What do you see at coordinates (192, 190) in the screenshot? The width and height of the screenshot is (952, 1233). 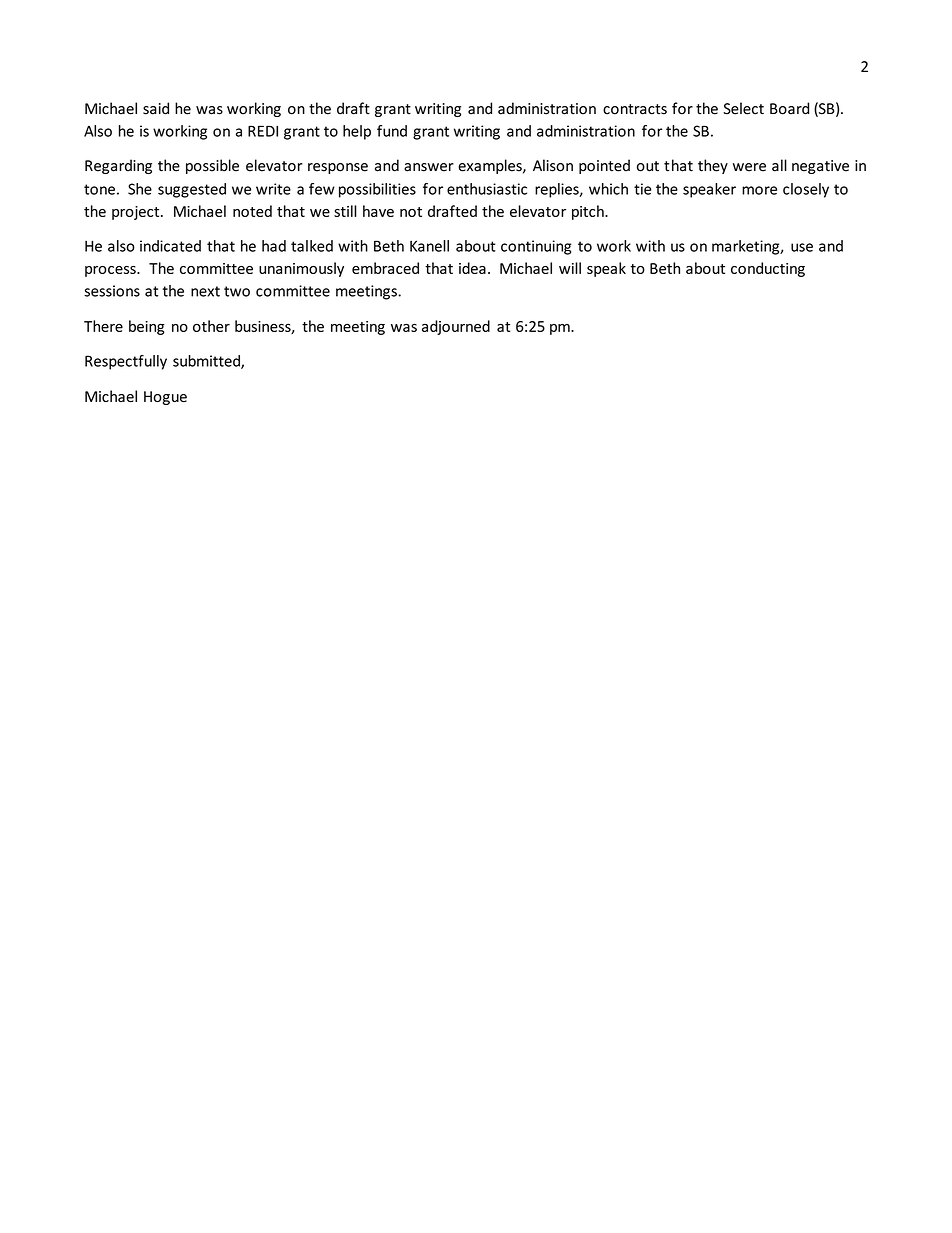 I see `suggested` at bounding box center [192, 190].
